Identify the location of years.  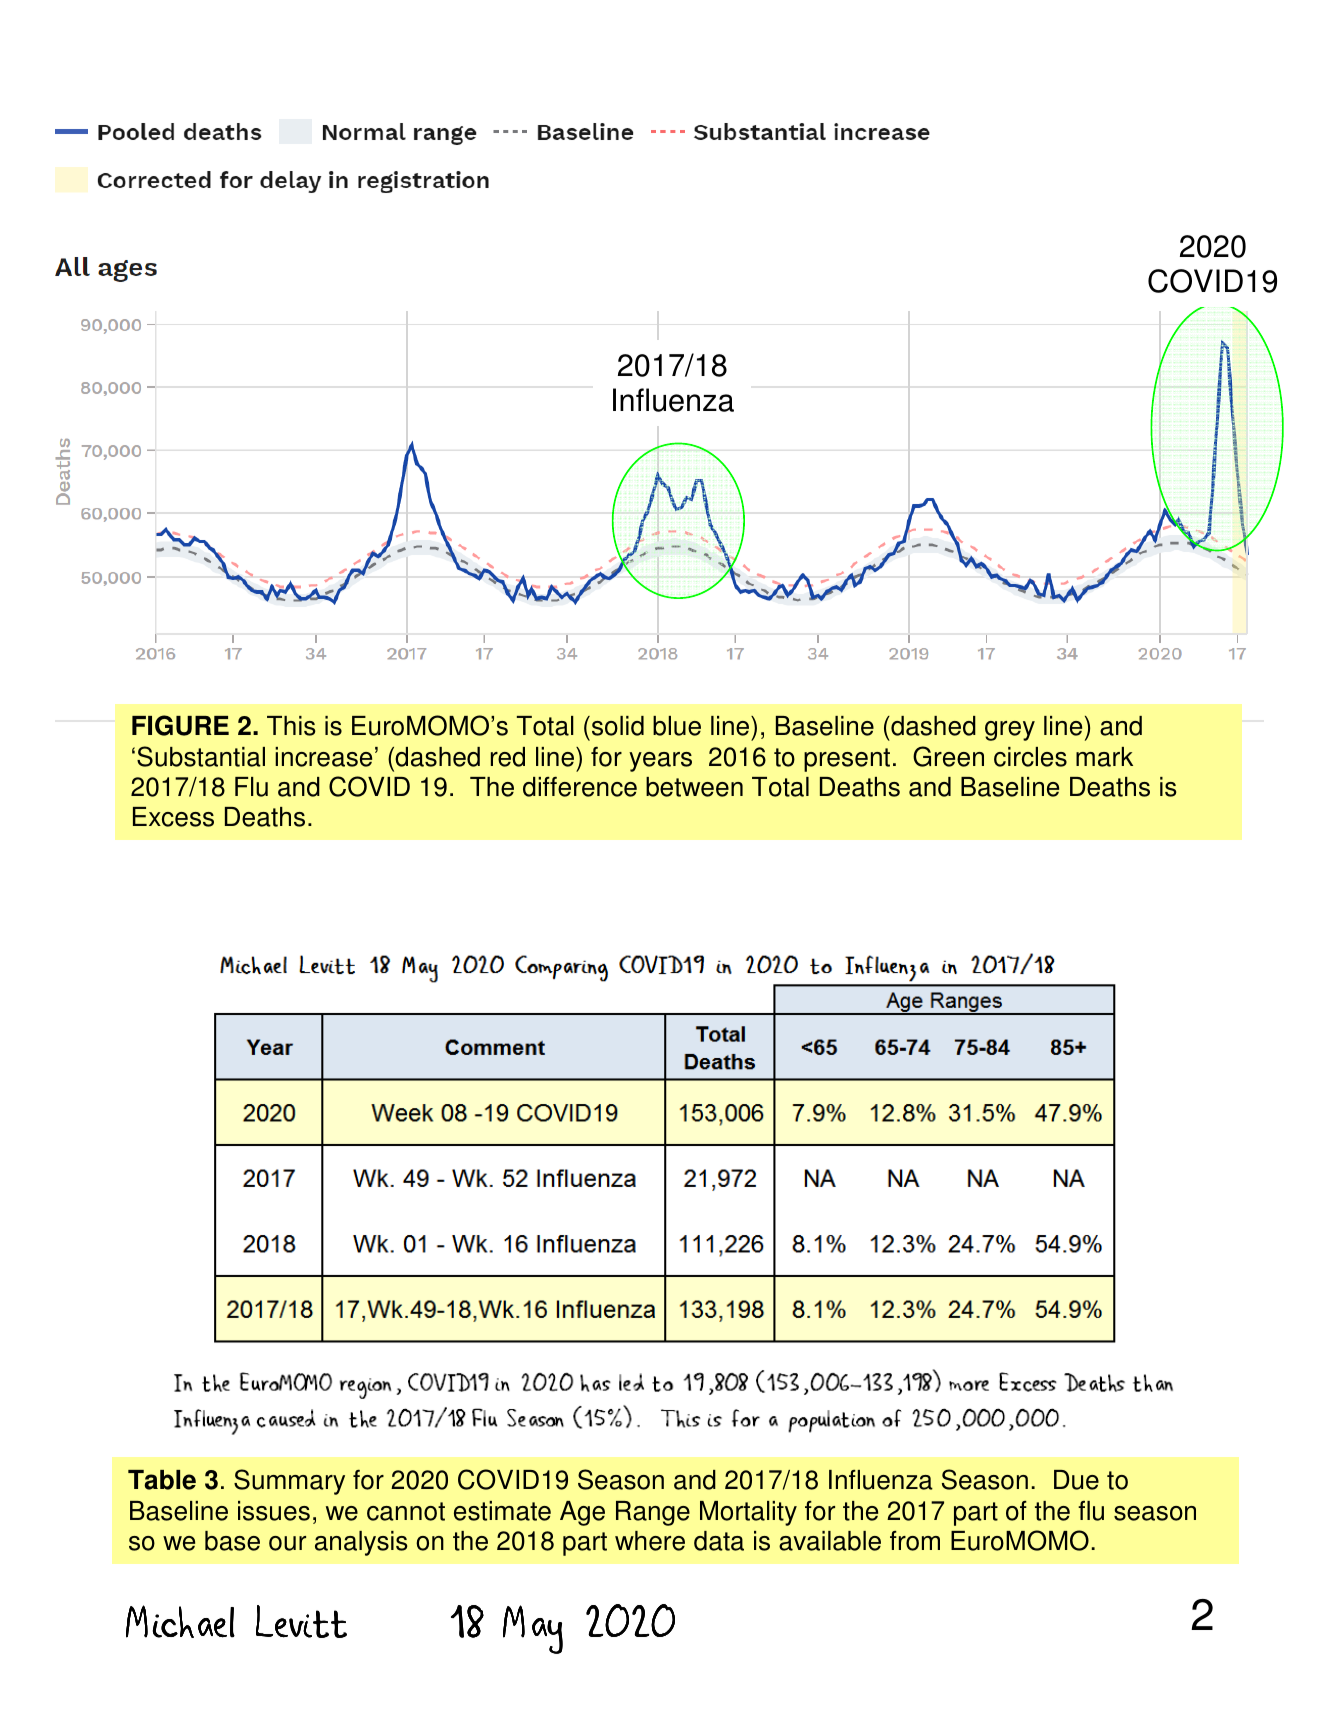
(660, 762).
